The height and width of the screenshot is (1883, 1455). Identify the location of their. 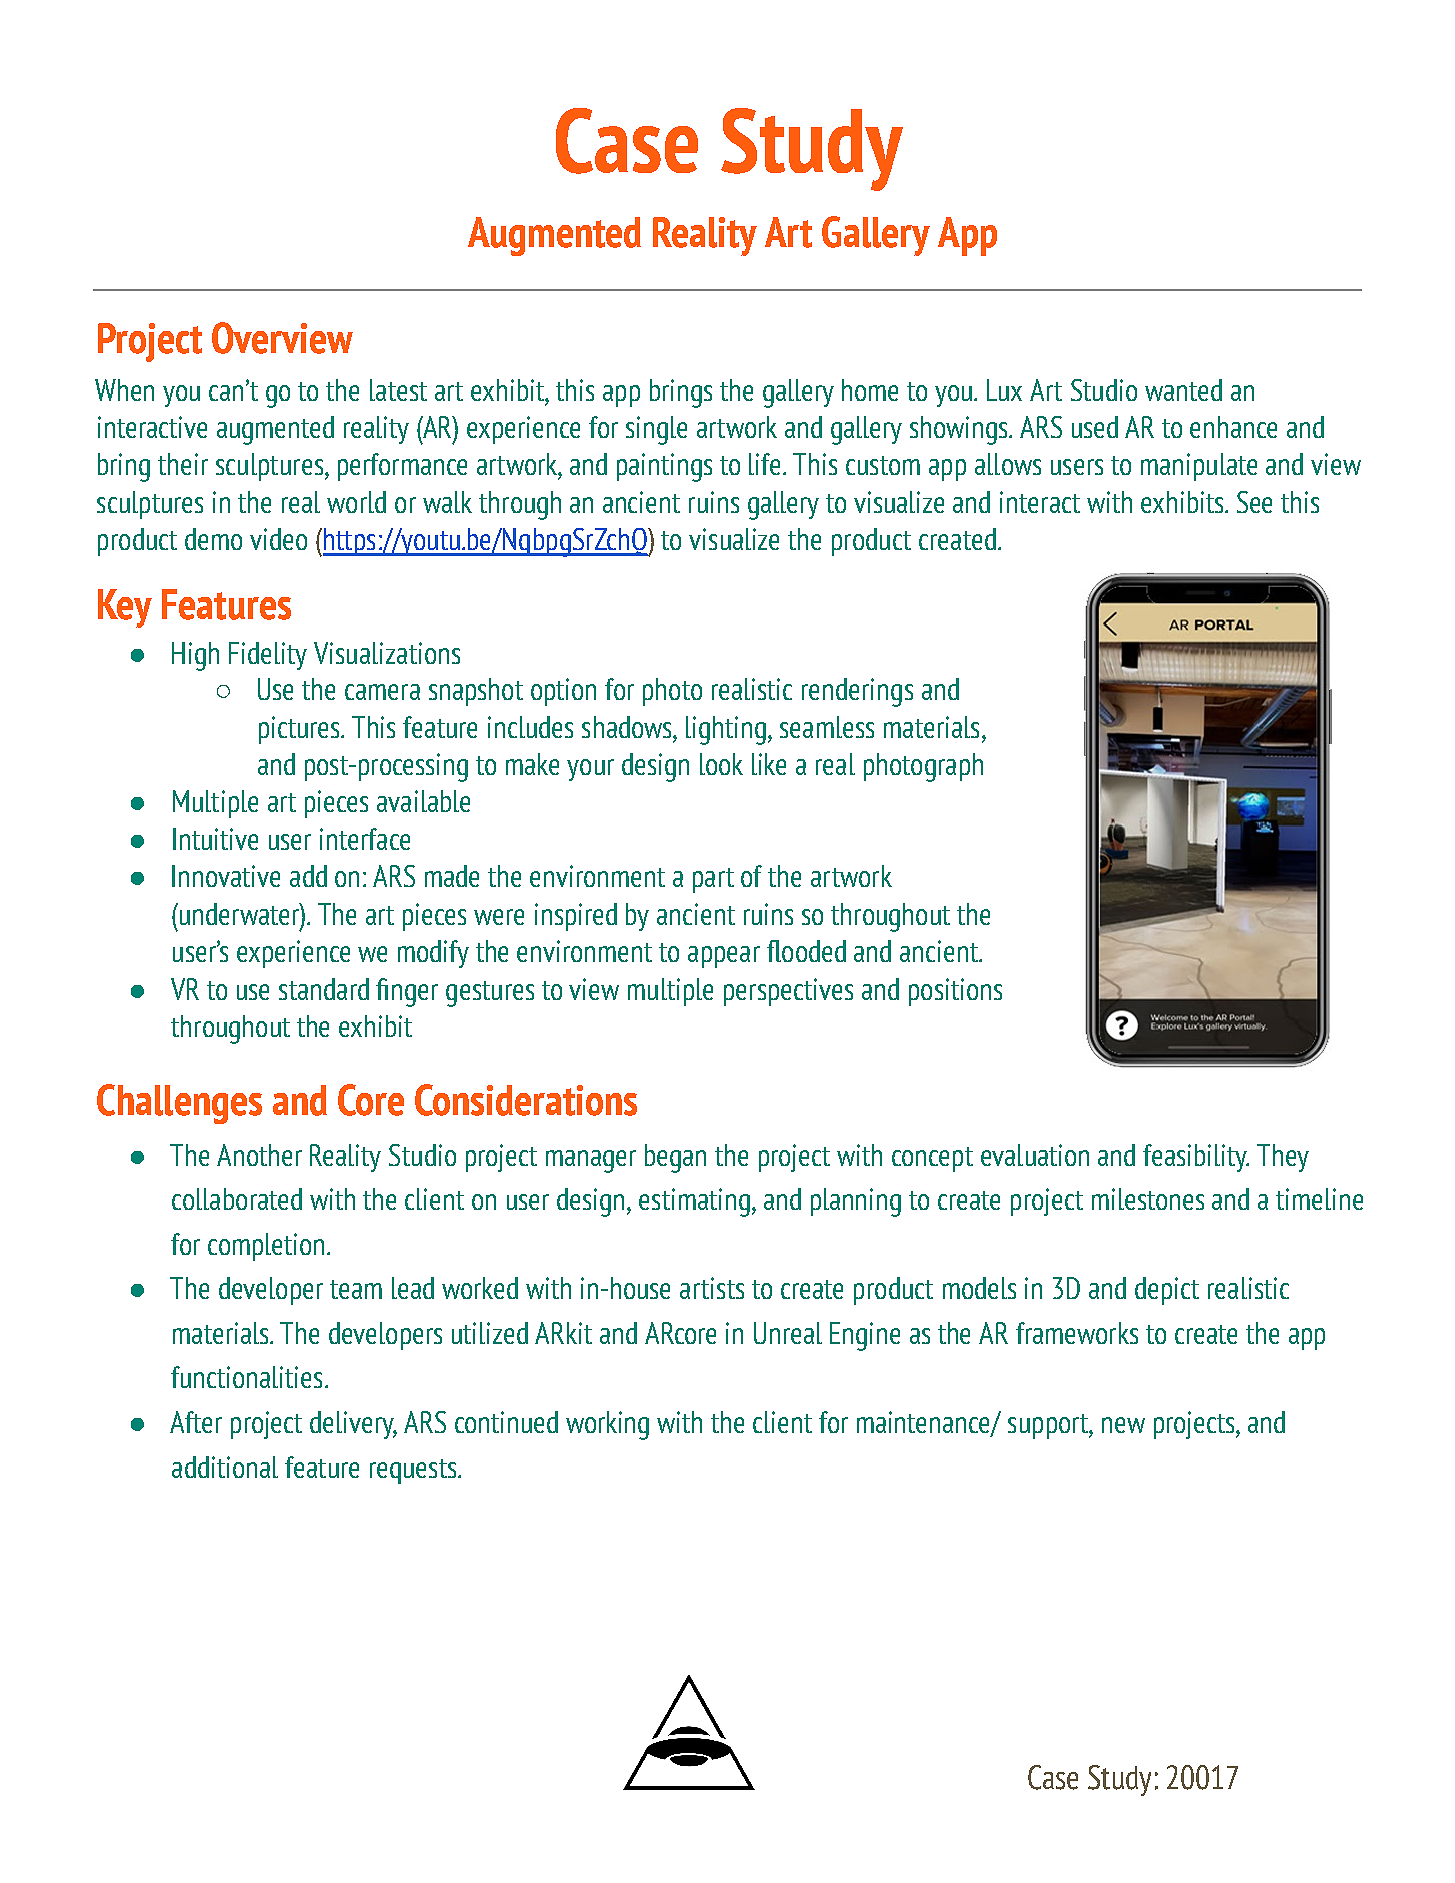
(183, 464).
